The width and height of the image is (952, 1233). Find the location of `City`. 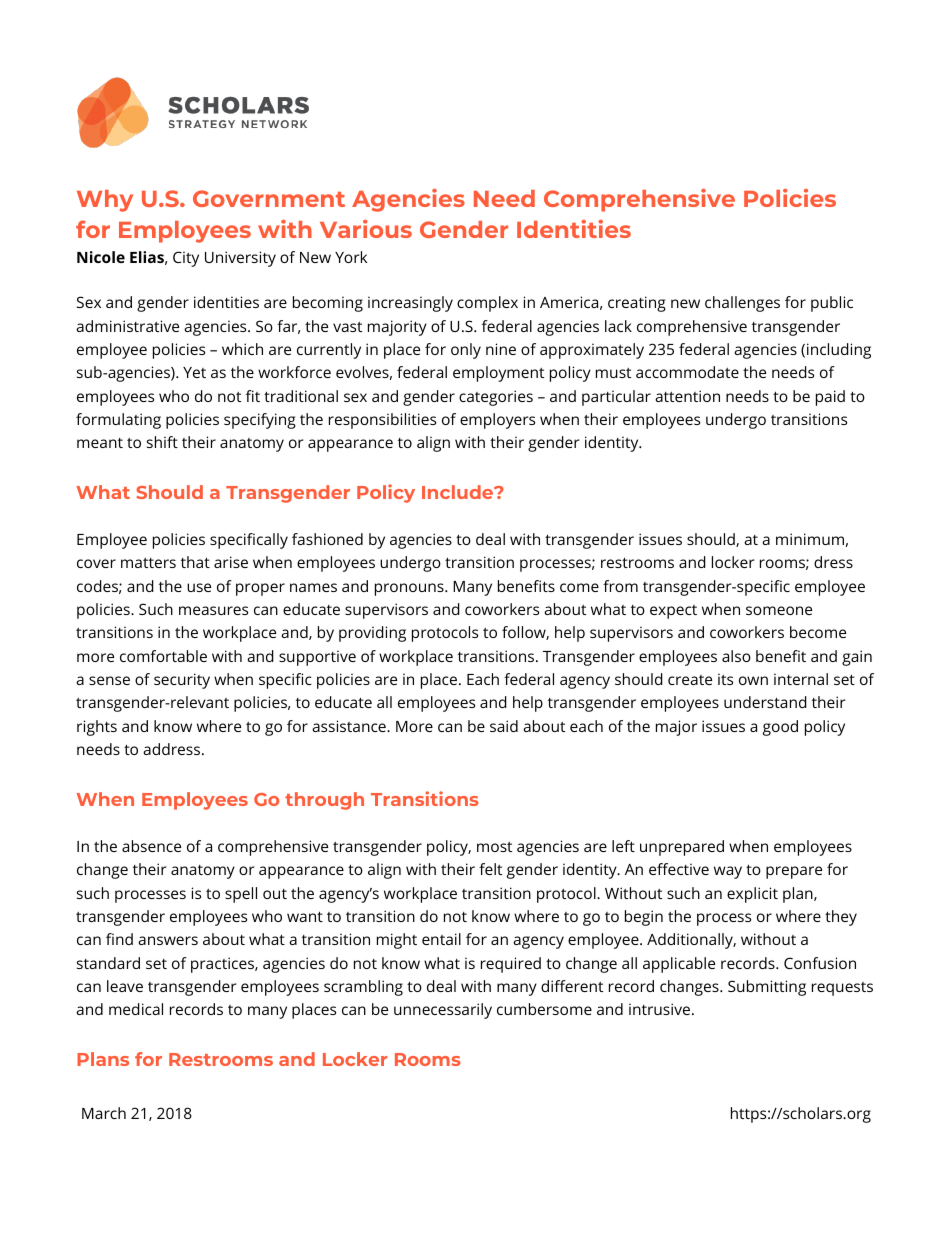

City is located at coordinates (186, 259).
